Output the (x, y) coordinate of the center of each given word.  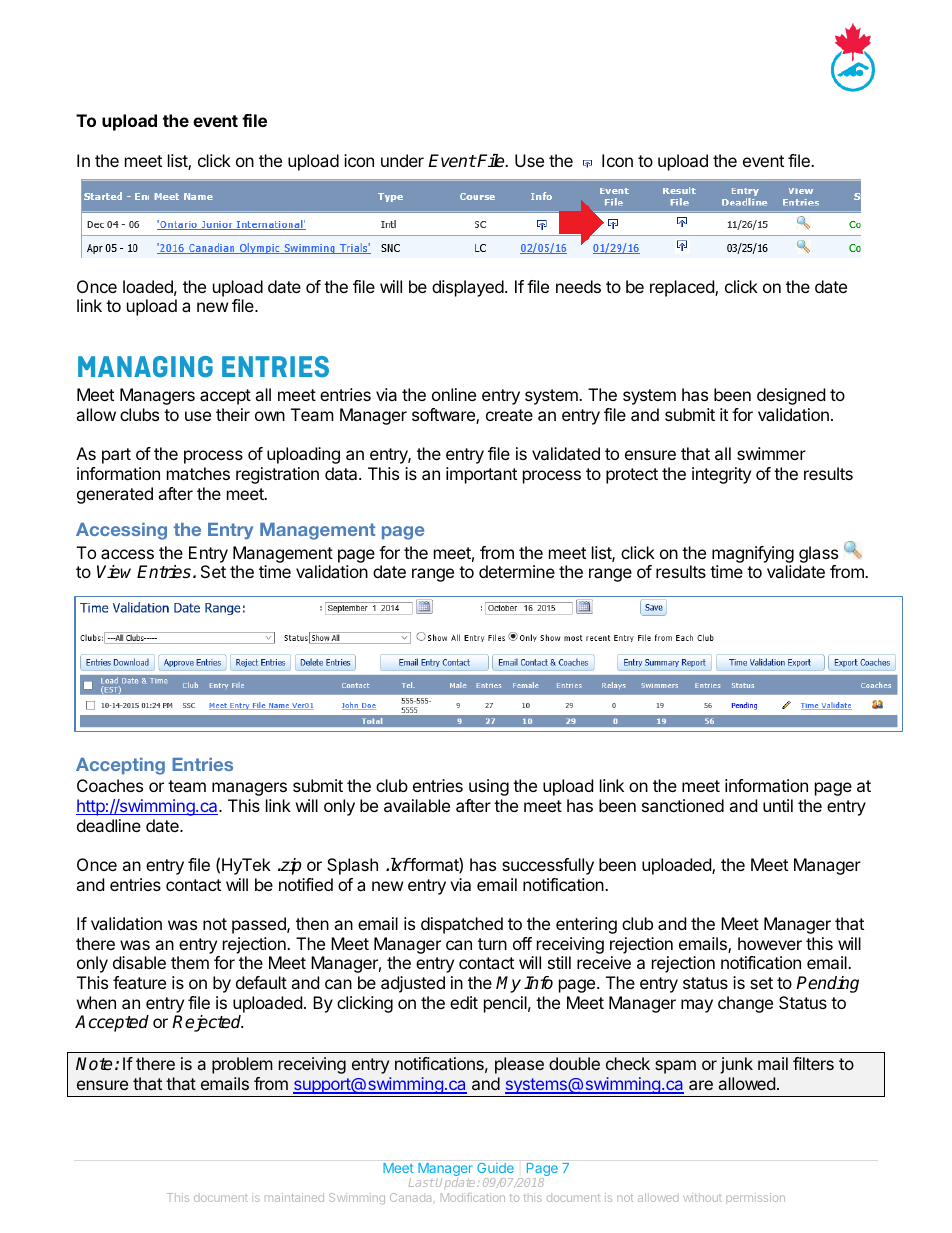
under (402, 160)
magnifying (753, 554)
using (489, 787)
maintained (294, 1197)
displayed (468, 288)
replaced (683, 288)
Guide (495, 1168)
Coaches (110, 785)
